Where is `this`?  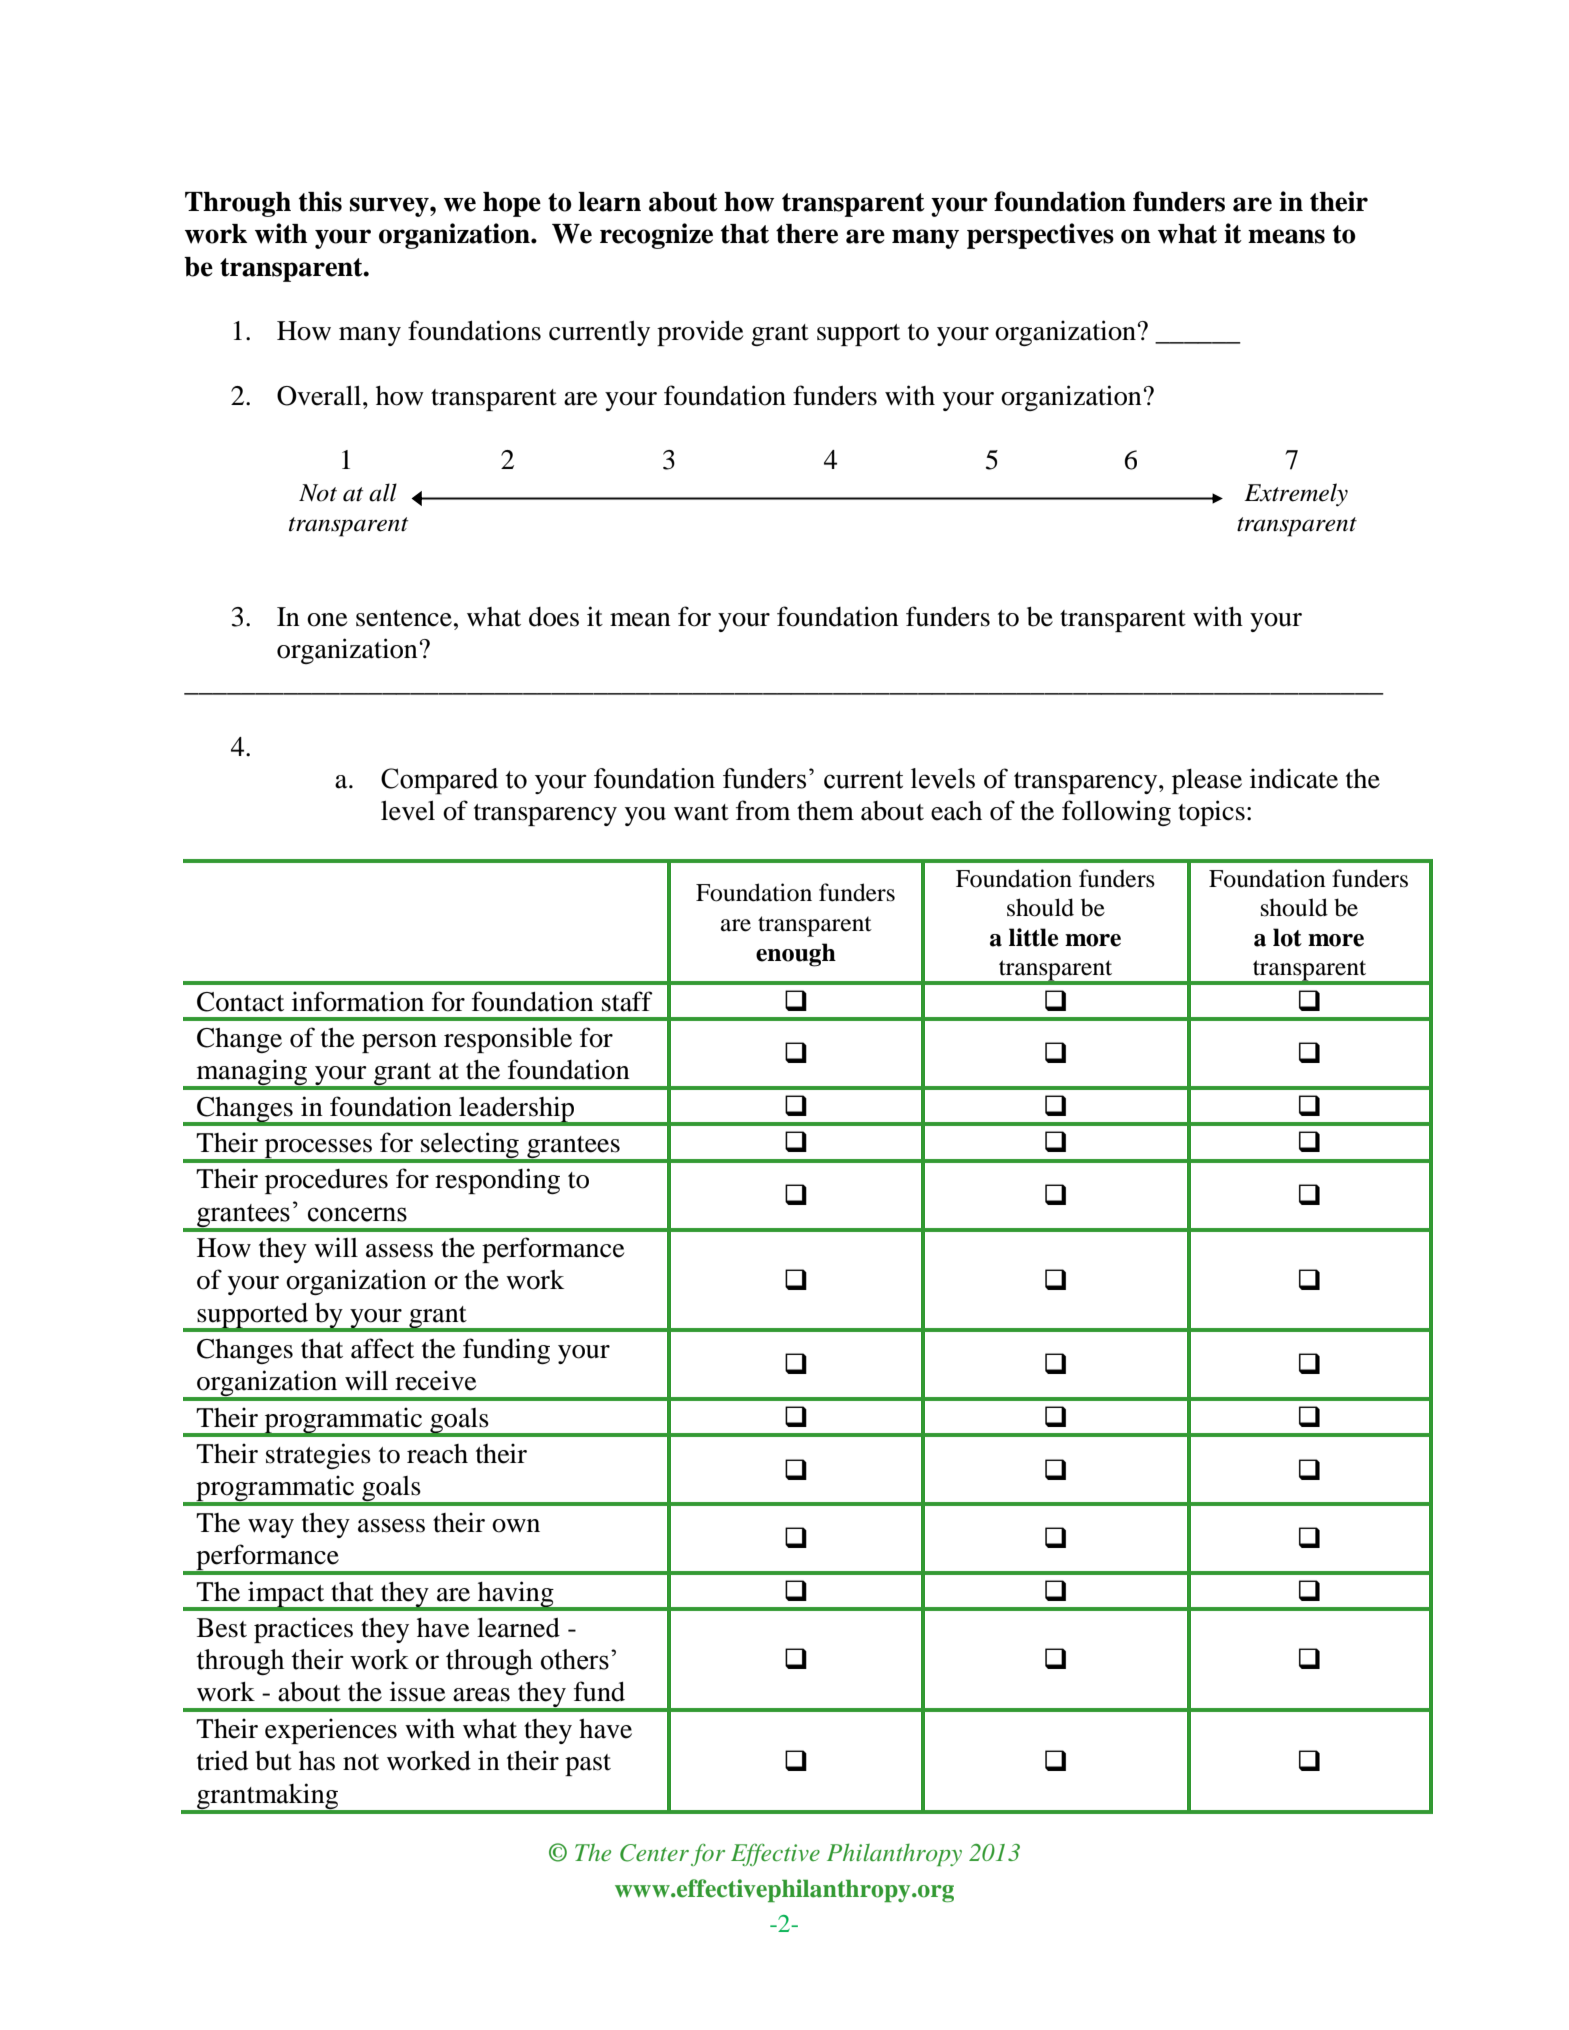
this is located at coordinates (320, 201).
